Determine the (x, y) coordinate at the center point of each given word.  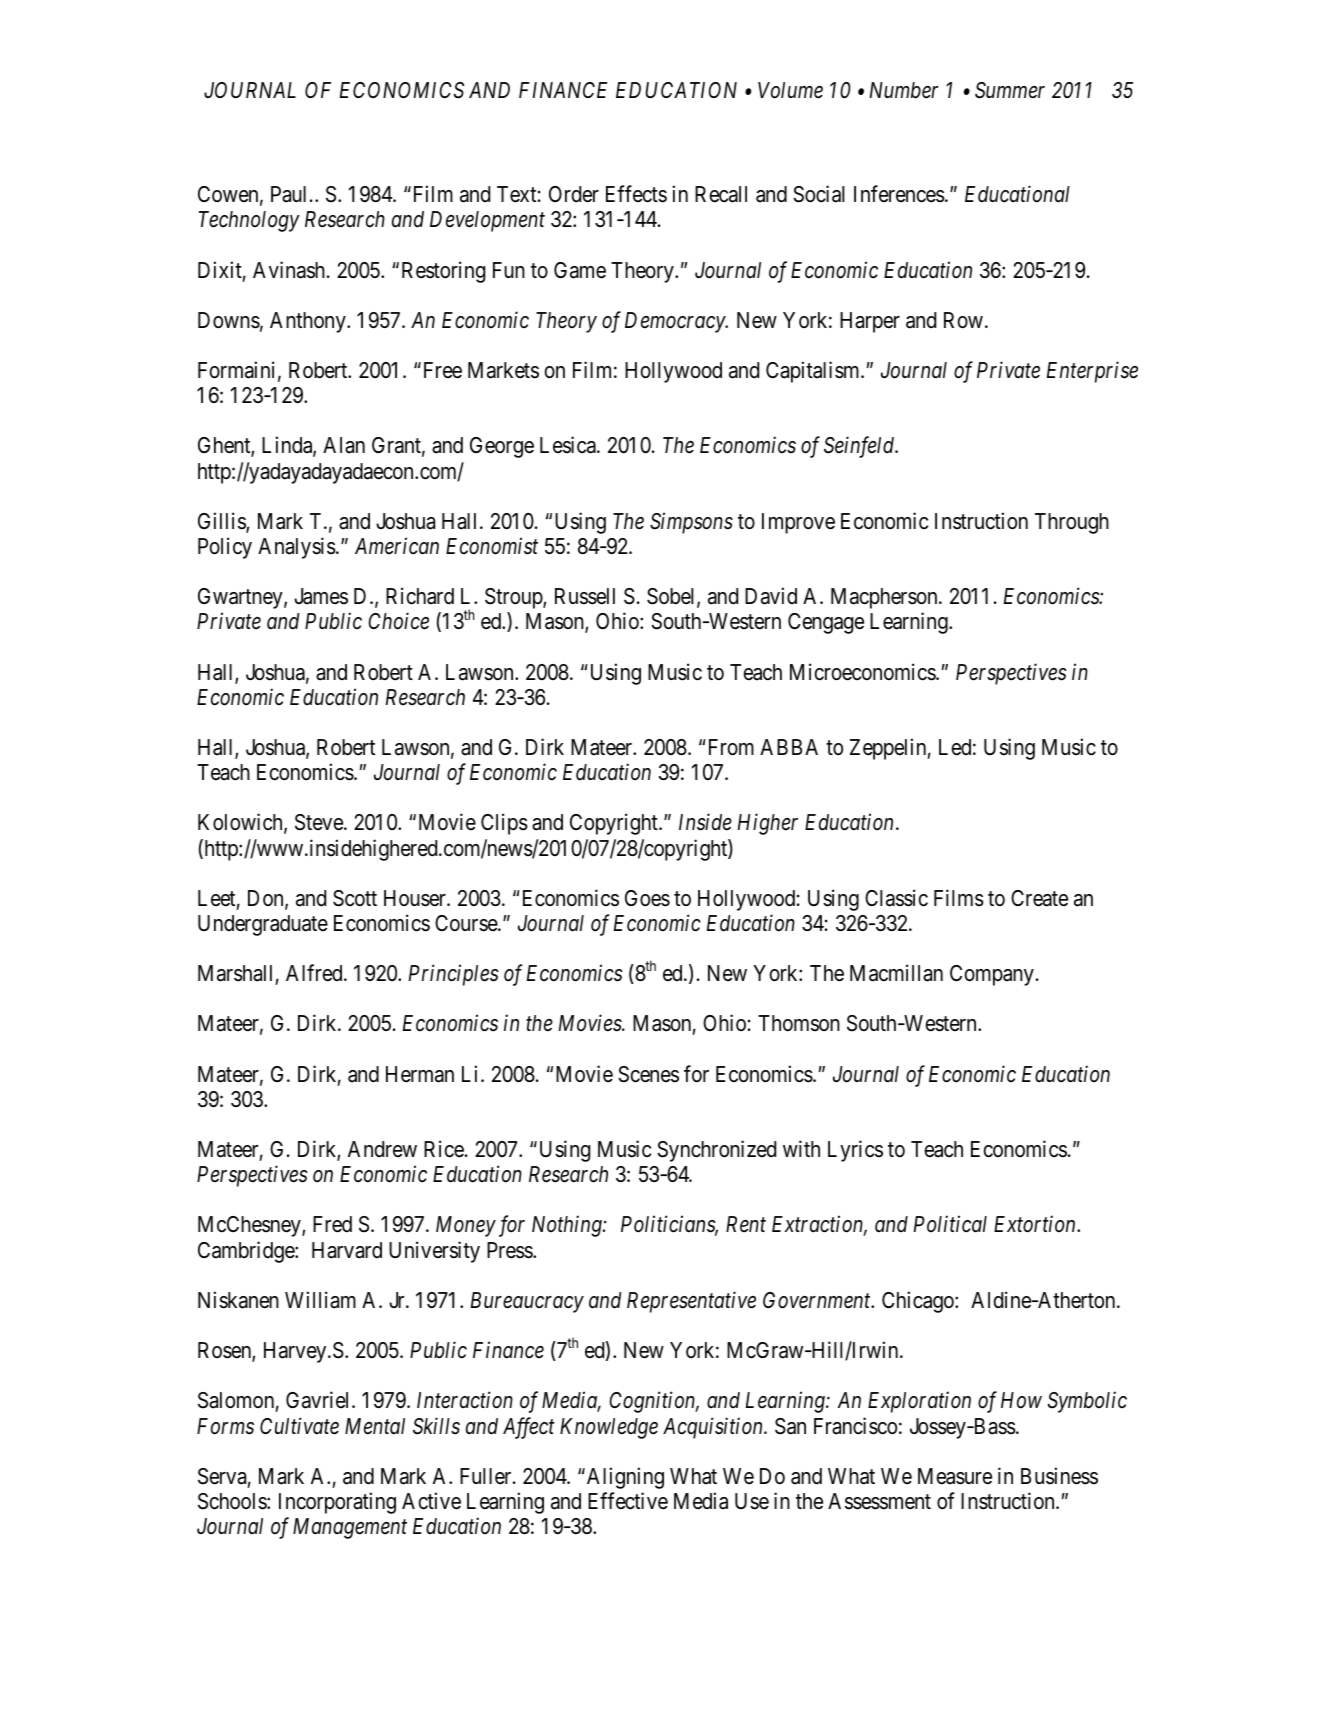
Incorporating (337, 1503)
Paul (291, 194)
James (321, 596)
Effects (636, 194)
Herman (420, 1074)
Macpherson (885, 598)
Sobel (672, 597)
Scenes (648, 1074)
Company (992, 975)
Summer (1010, 90)
